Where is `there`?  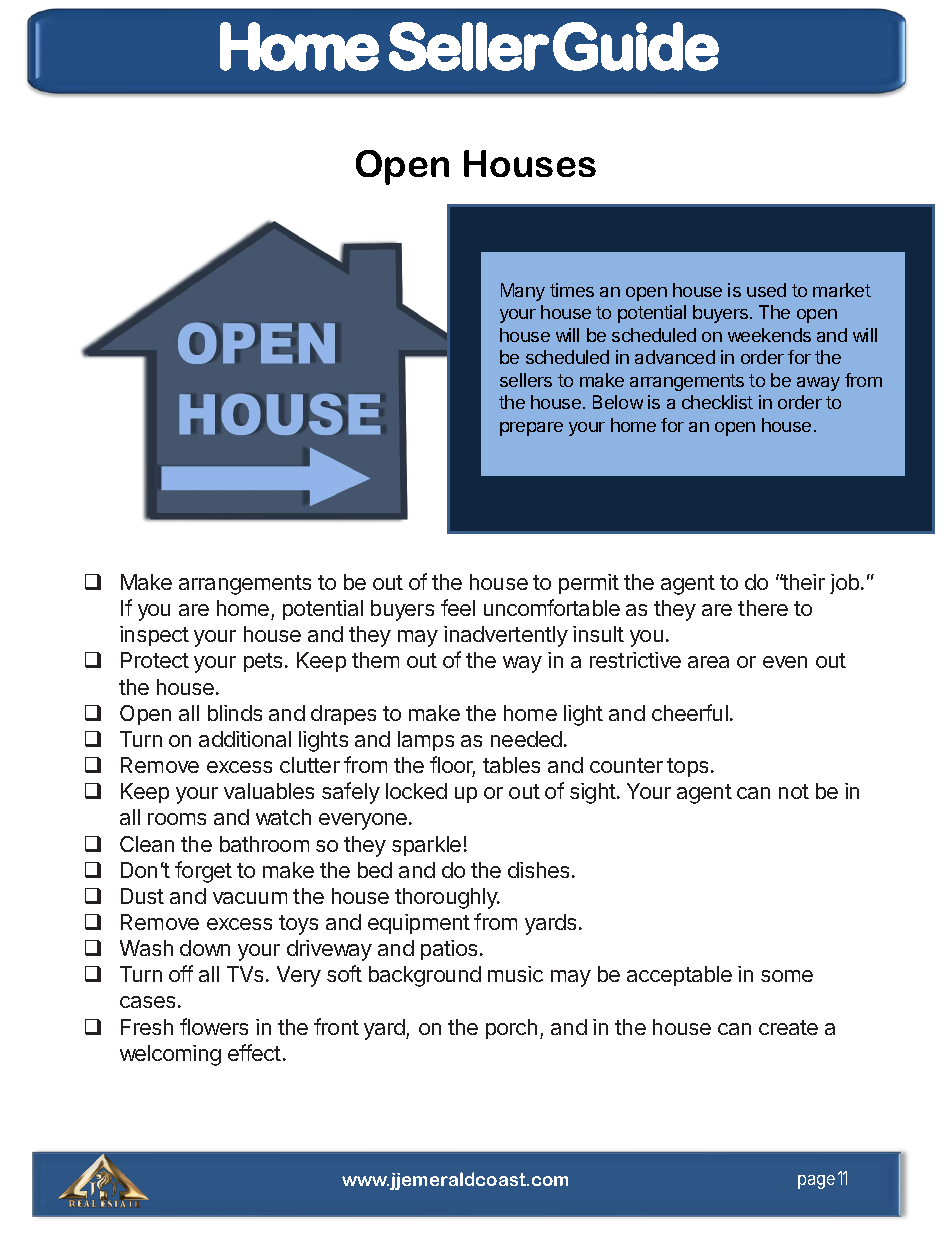
there is located at coordinates (763, 608).
